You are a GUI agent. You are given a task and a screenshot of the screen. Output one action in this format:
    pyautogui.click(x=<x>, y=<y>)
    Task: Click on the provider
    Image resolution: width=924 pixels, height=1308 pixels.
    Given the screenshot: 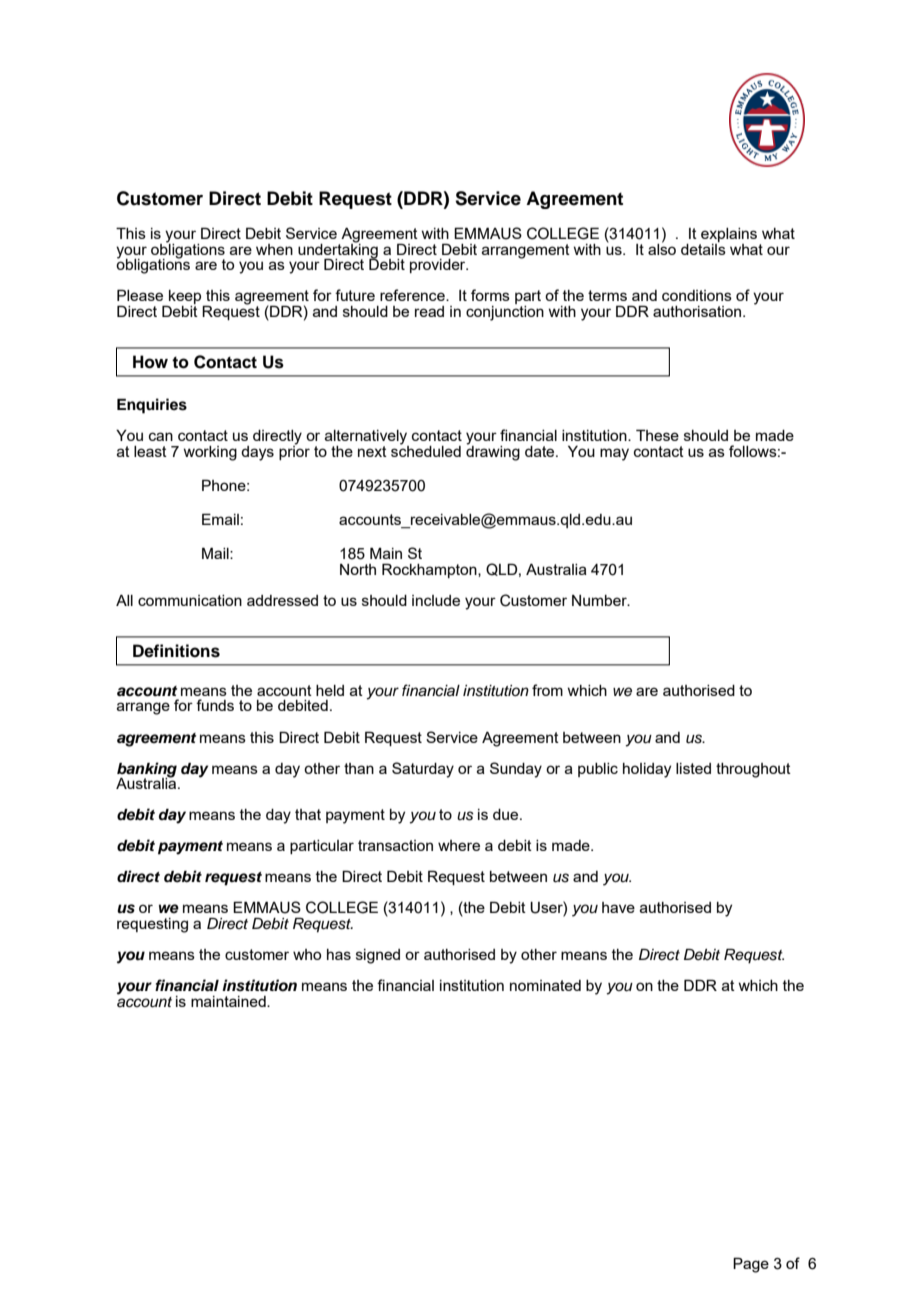 What is the action you would take?
    pyautogui.click(x=439, y=266)
